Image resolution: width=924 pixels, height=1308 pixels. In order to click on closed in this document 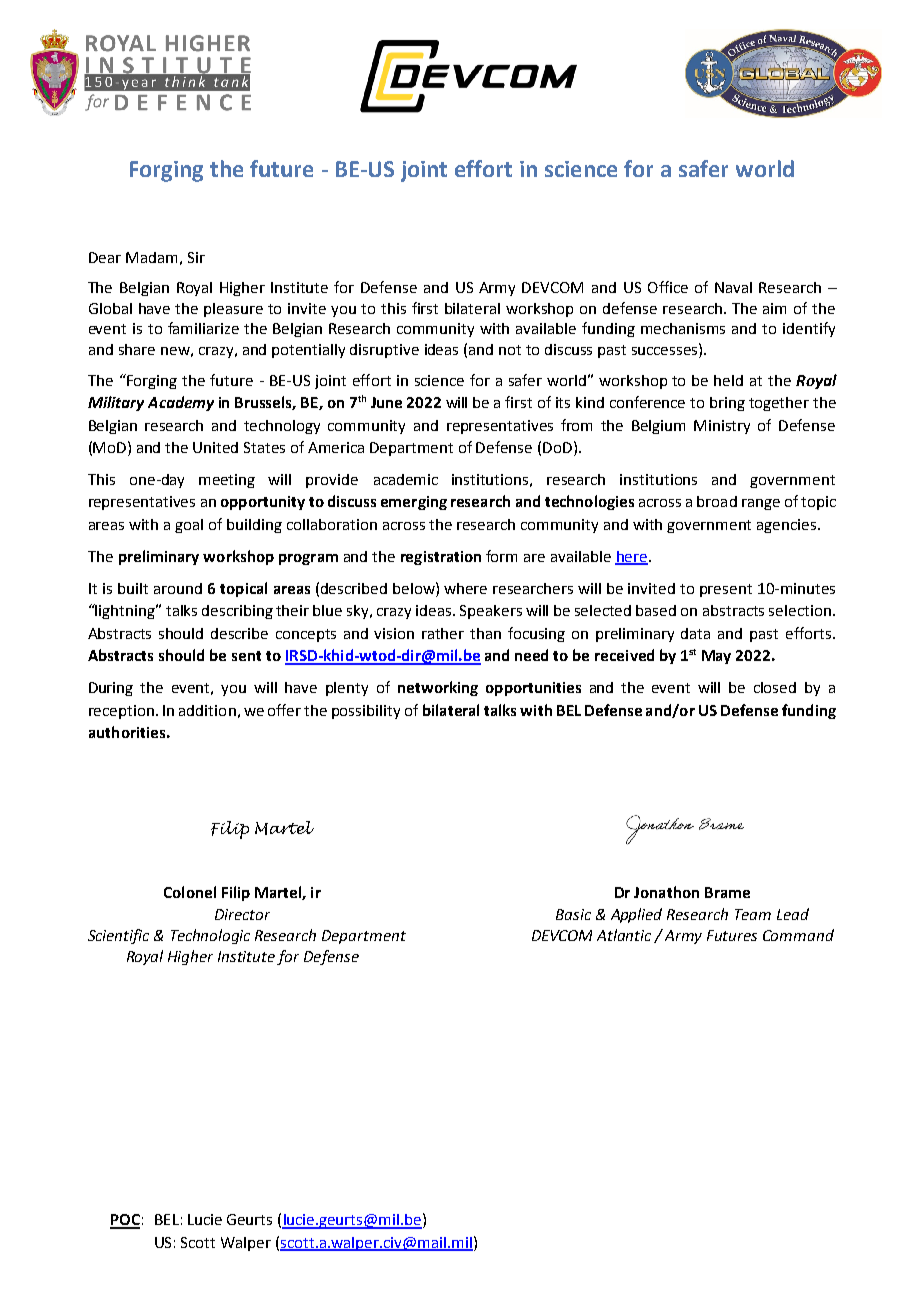, I will do `click(775, 687)`.
